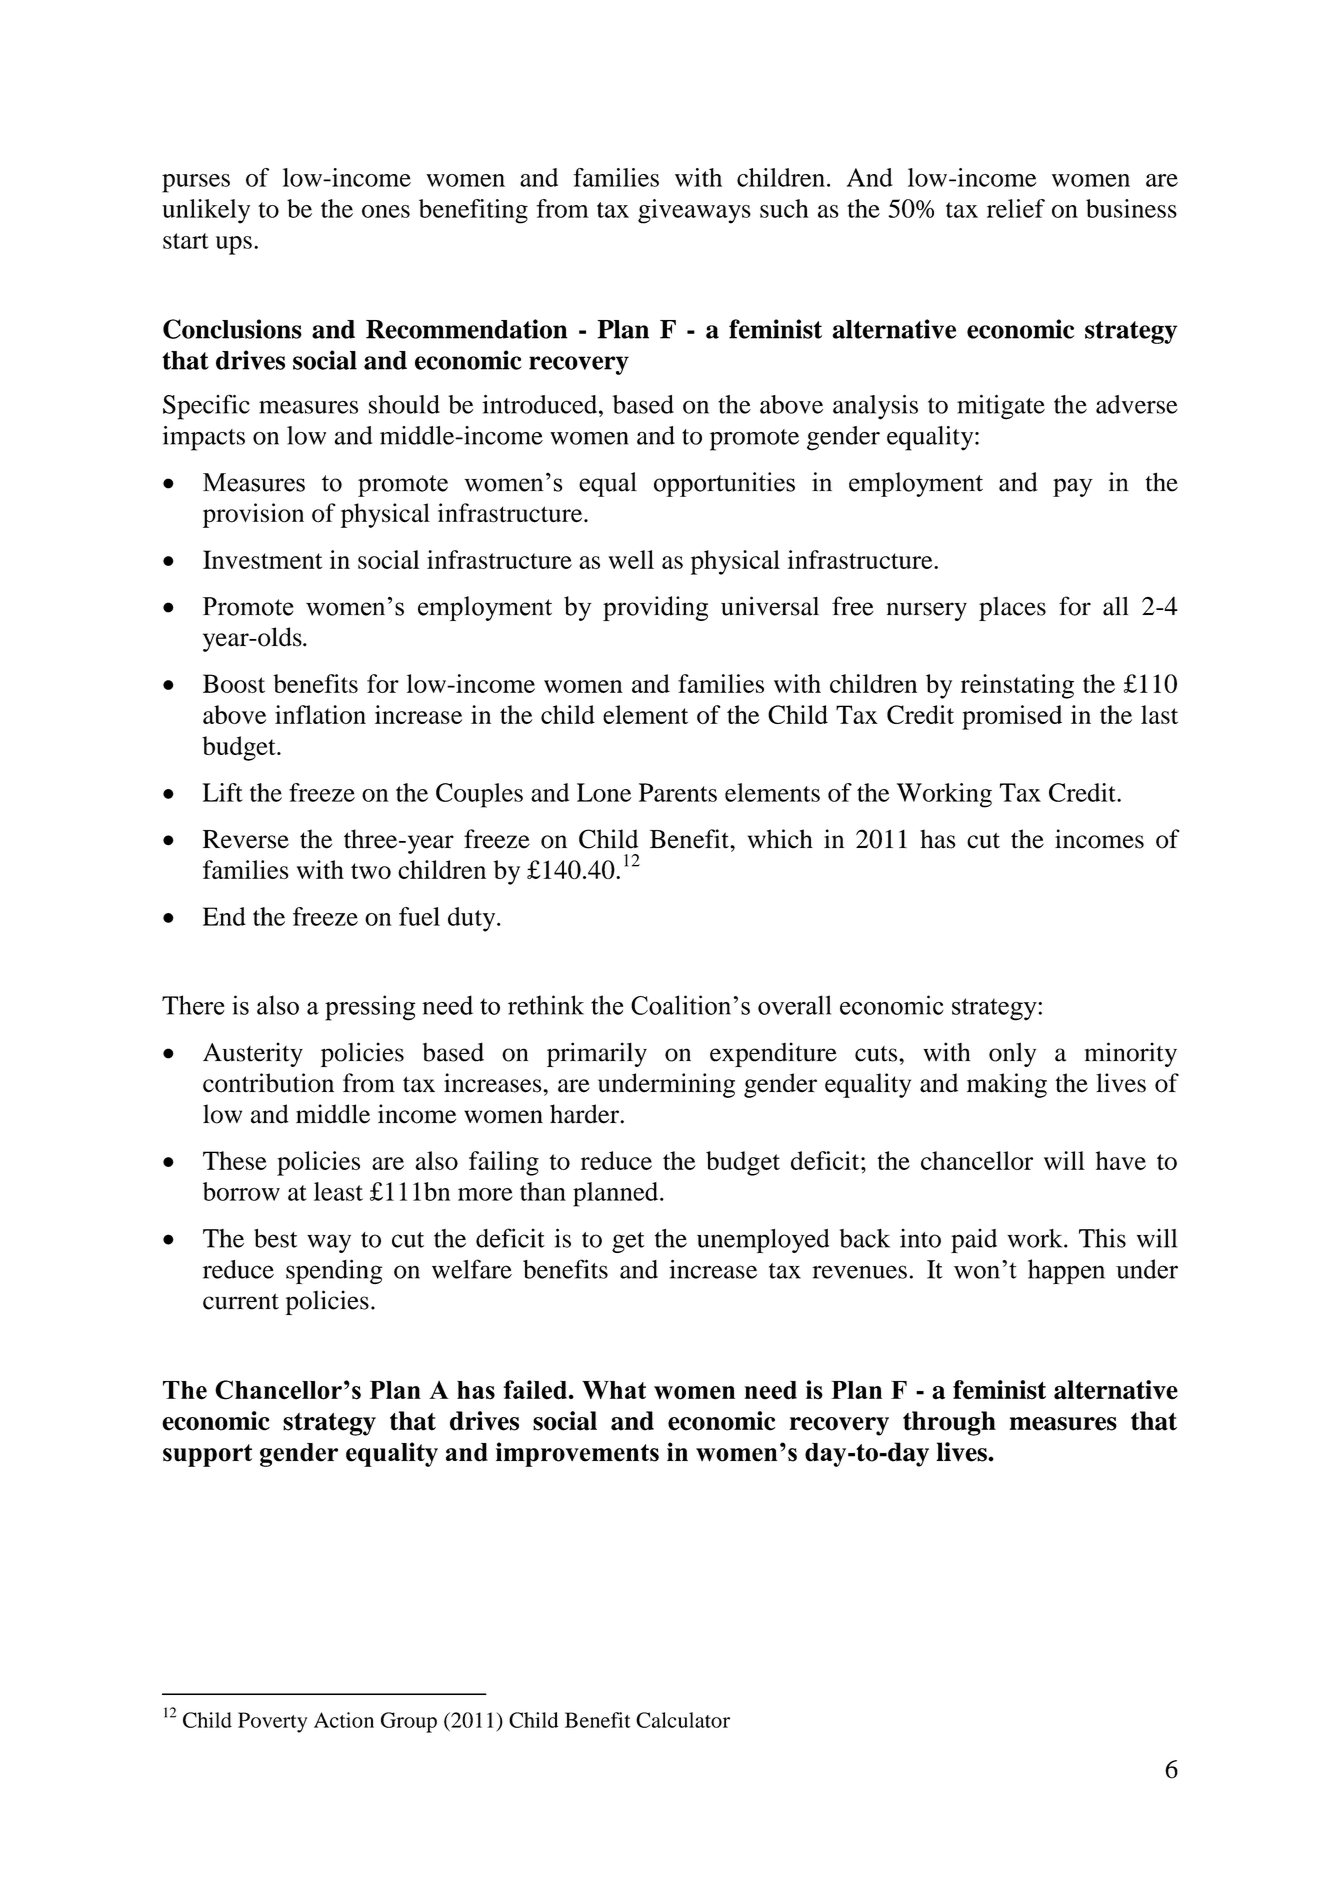 The width and height of the image is (1340, 1895). Describe the element at coordinates (1012, 1054) in the image. I see `only` at that location.
